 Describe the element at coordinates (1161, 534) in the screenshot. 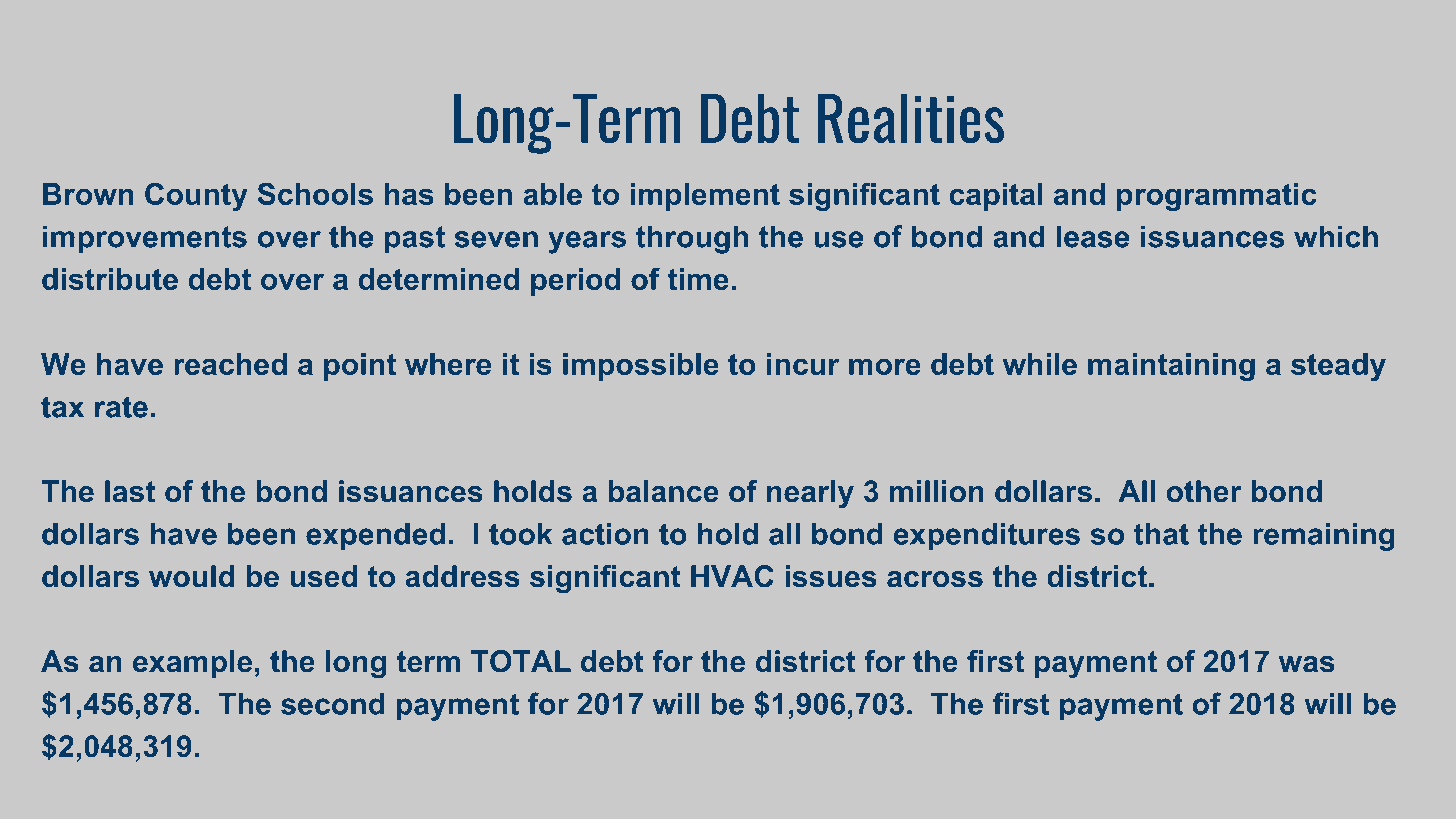

I see `that` at that location.
